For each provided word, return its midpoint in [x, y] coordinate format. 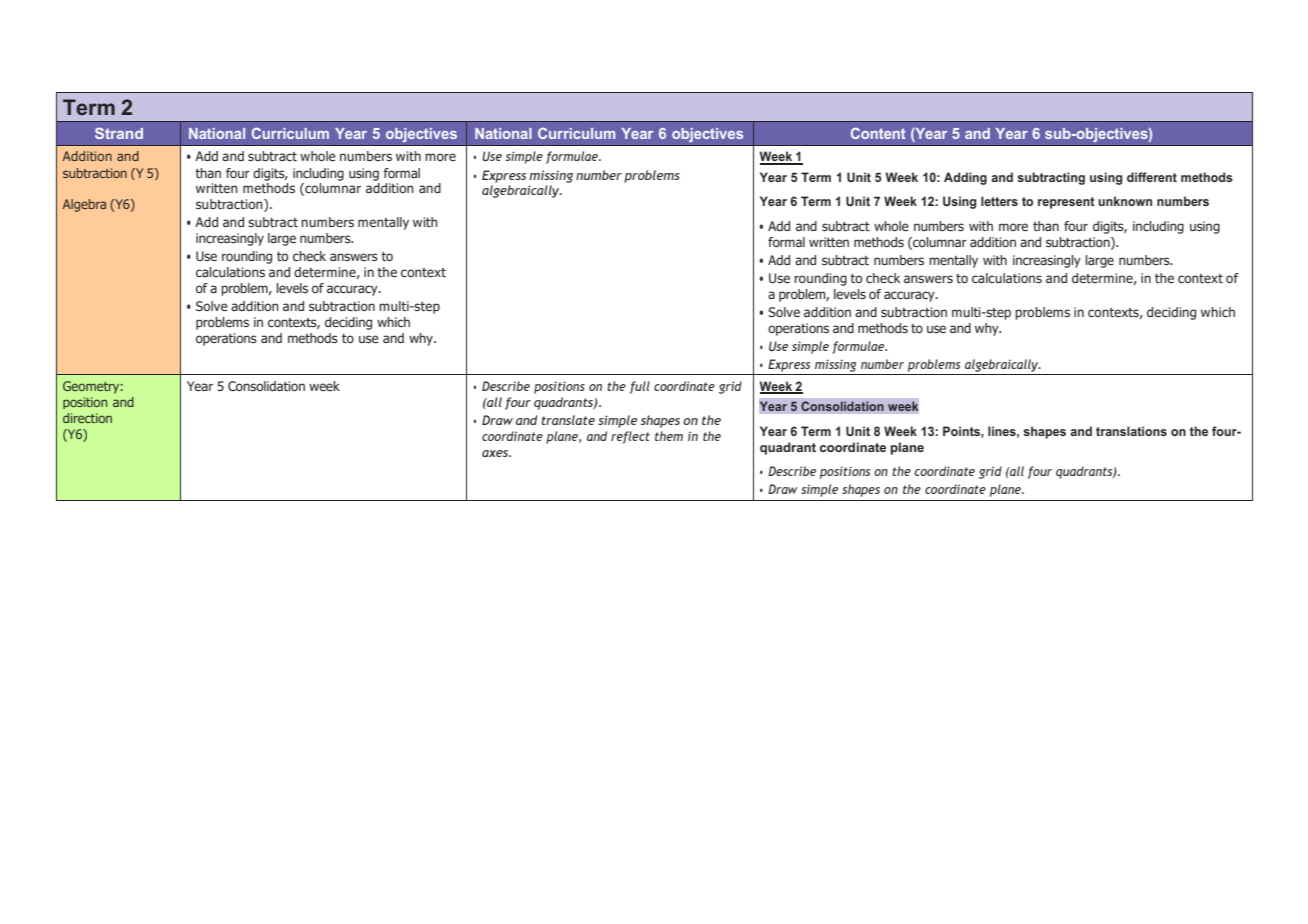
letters [999, 201]
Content [878, 133]
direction [87, 418]
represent [1066, 203]
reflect [630, 437]
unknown [1125, 201]
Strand [119, 133]
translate [568, 420]
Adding [965, 178]
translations [1131, 431]
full [640, 387]
